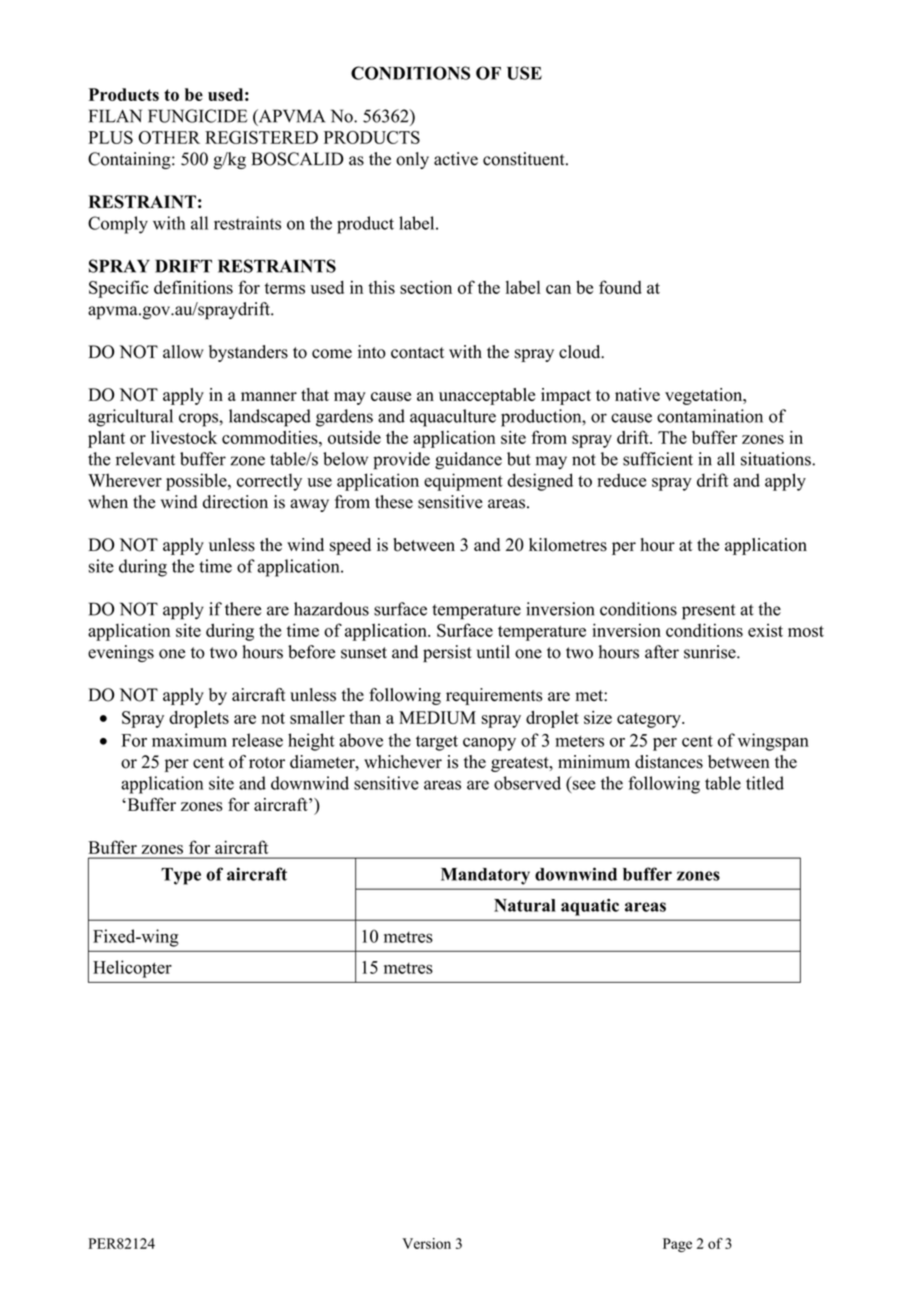 This screenshot has height=1308, width=924. What do you see at coordinates (181, 876) in the screenshot?
I see `Type` at bounding box center [181, 876].
